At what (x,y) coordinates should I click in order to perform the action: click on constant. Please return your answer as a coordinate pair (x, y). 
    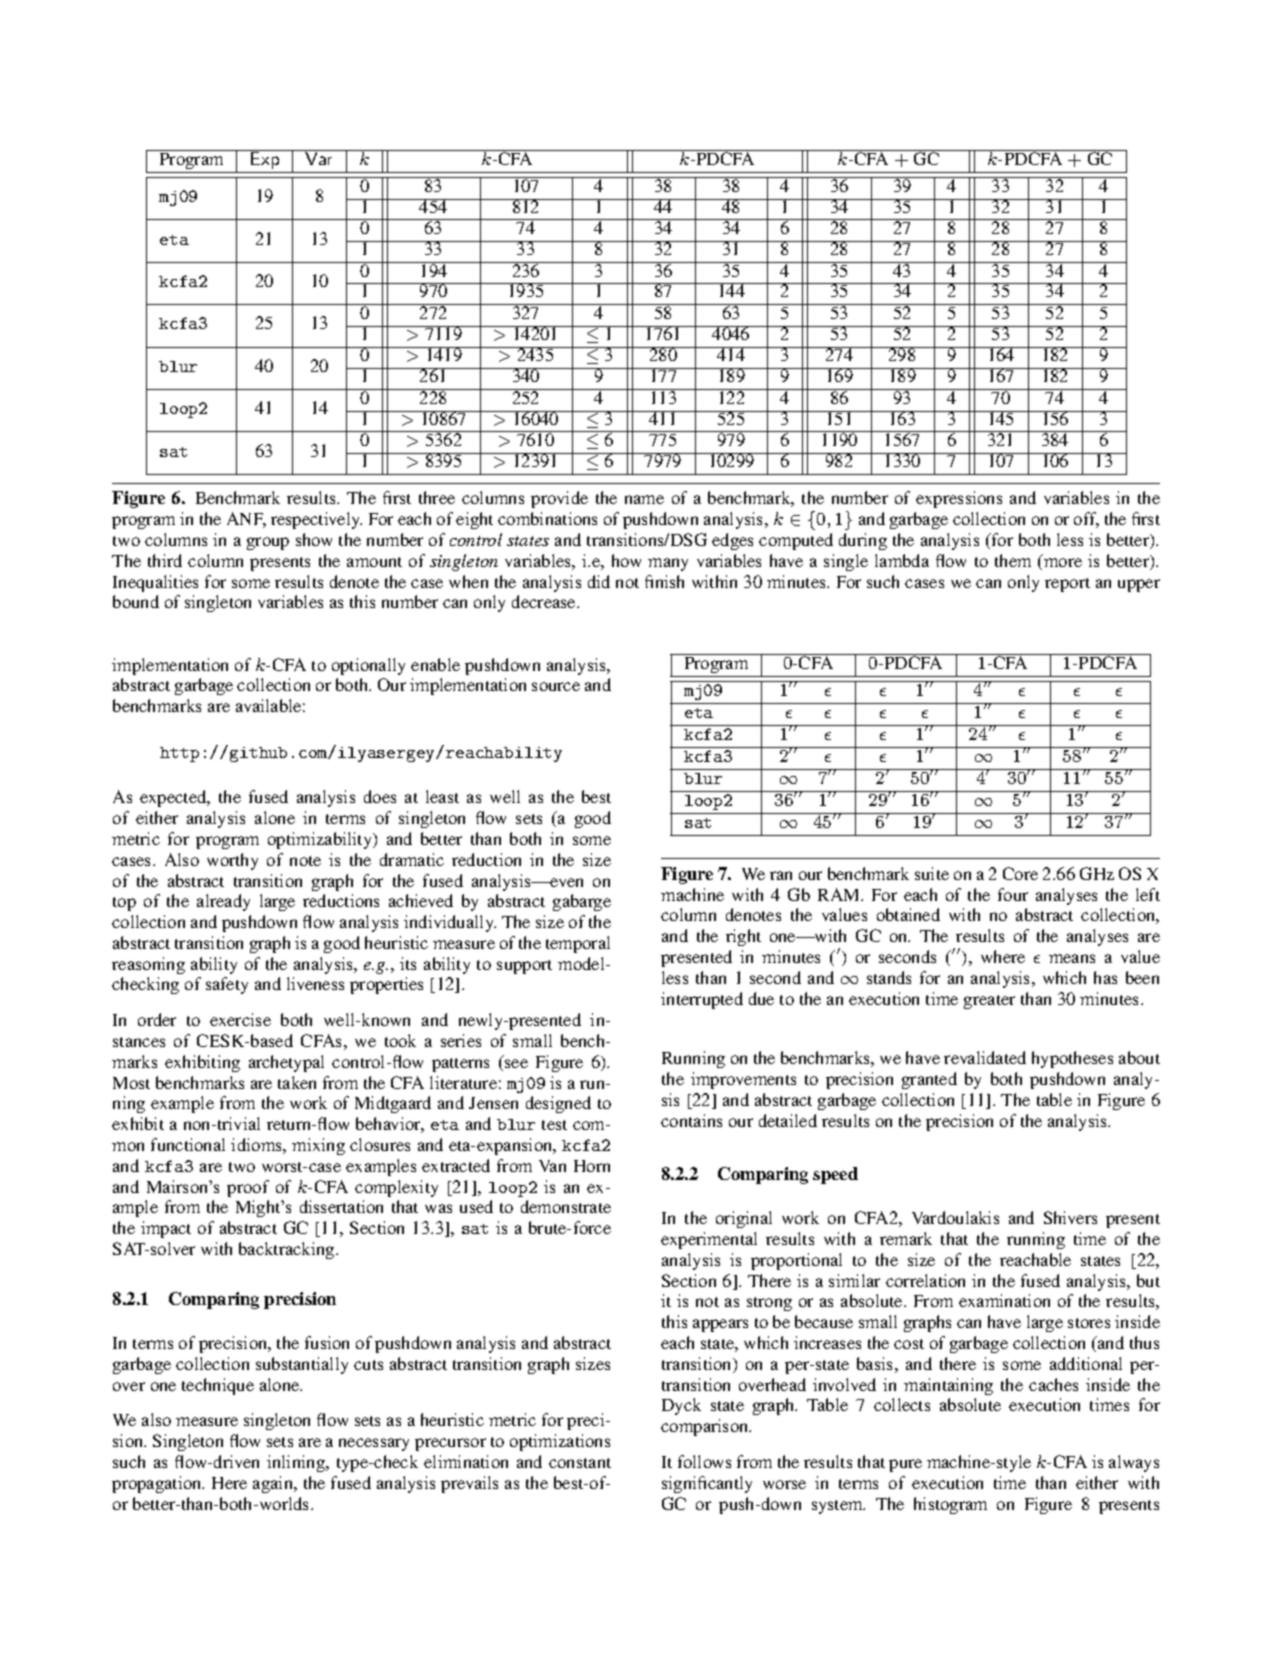
    Looking at the image, I should click on (580, 1463).
